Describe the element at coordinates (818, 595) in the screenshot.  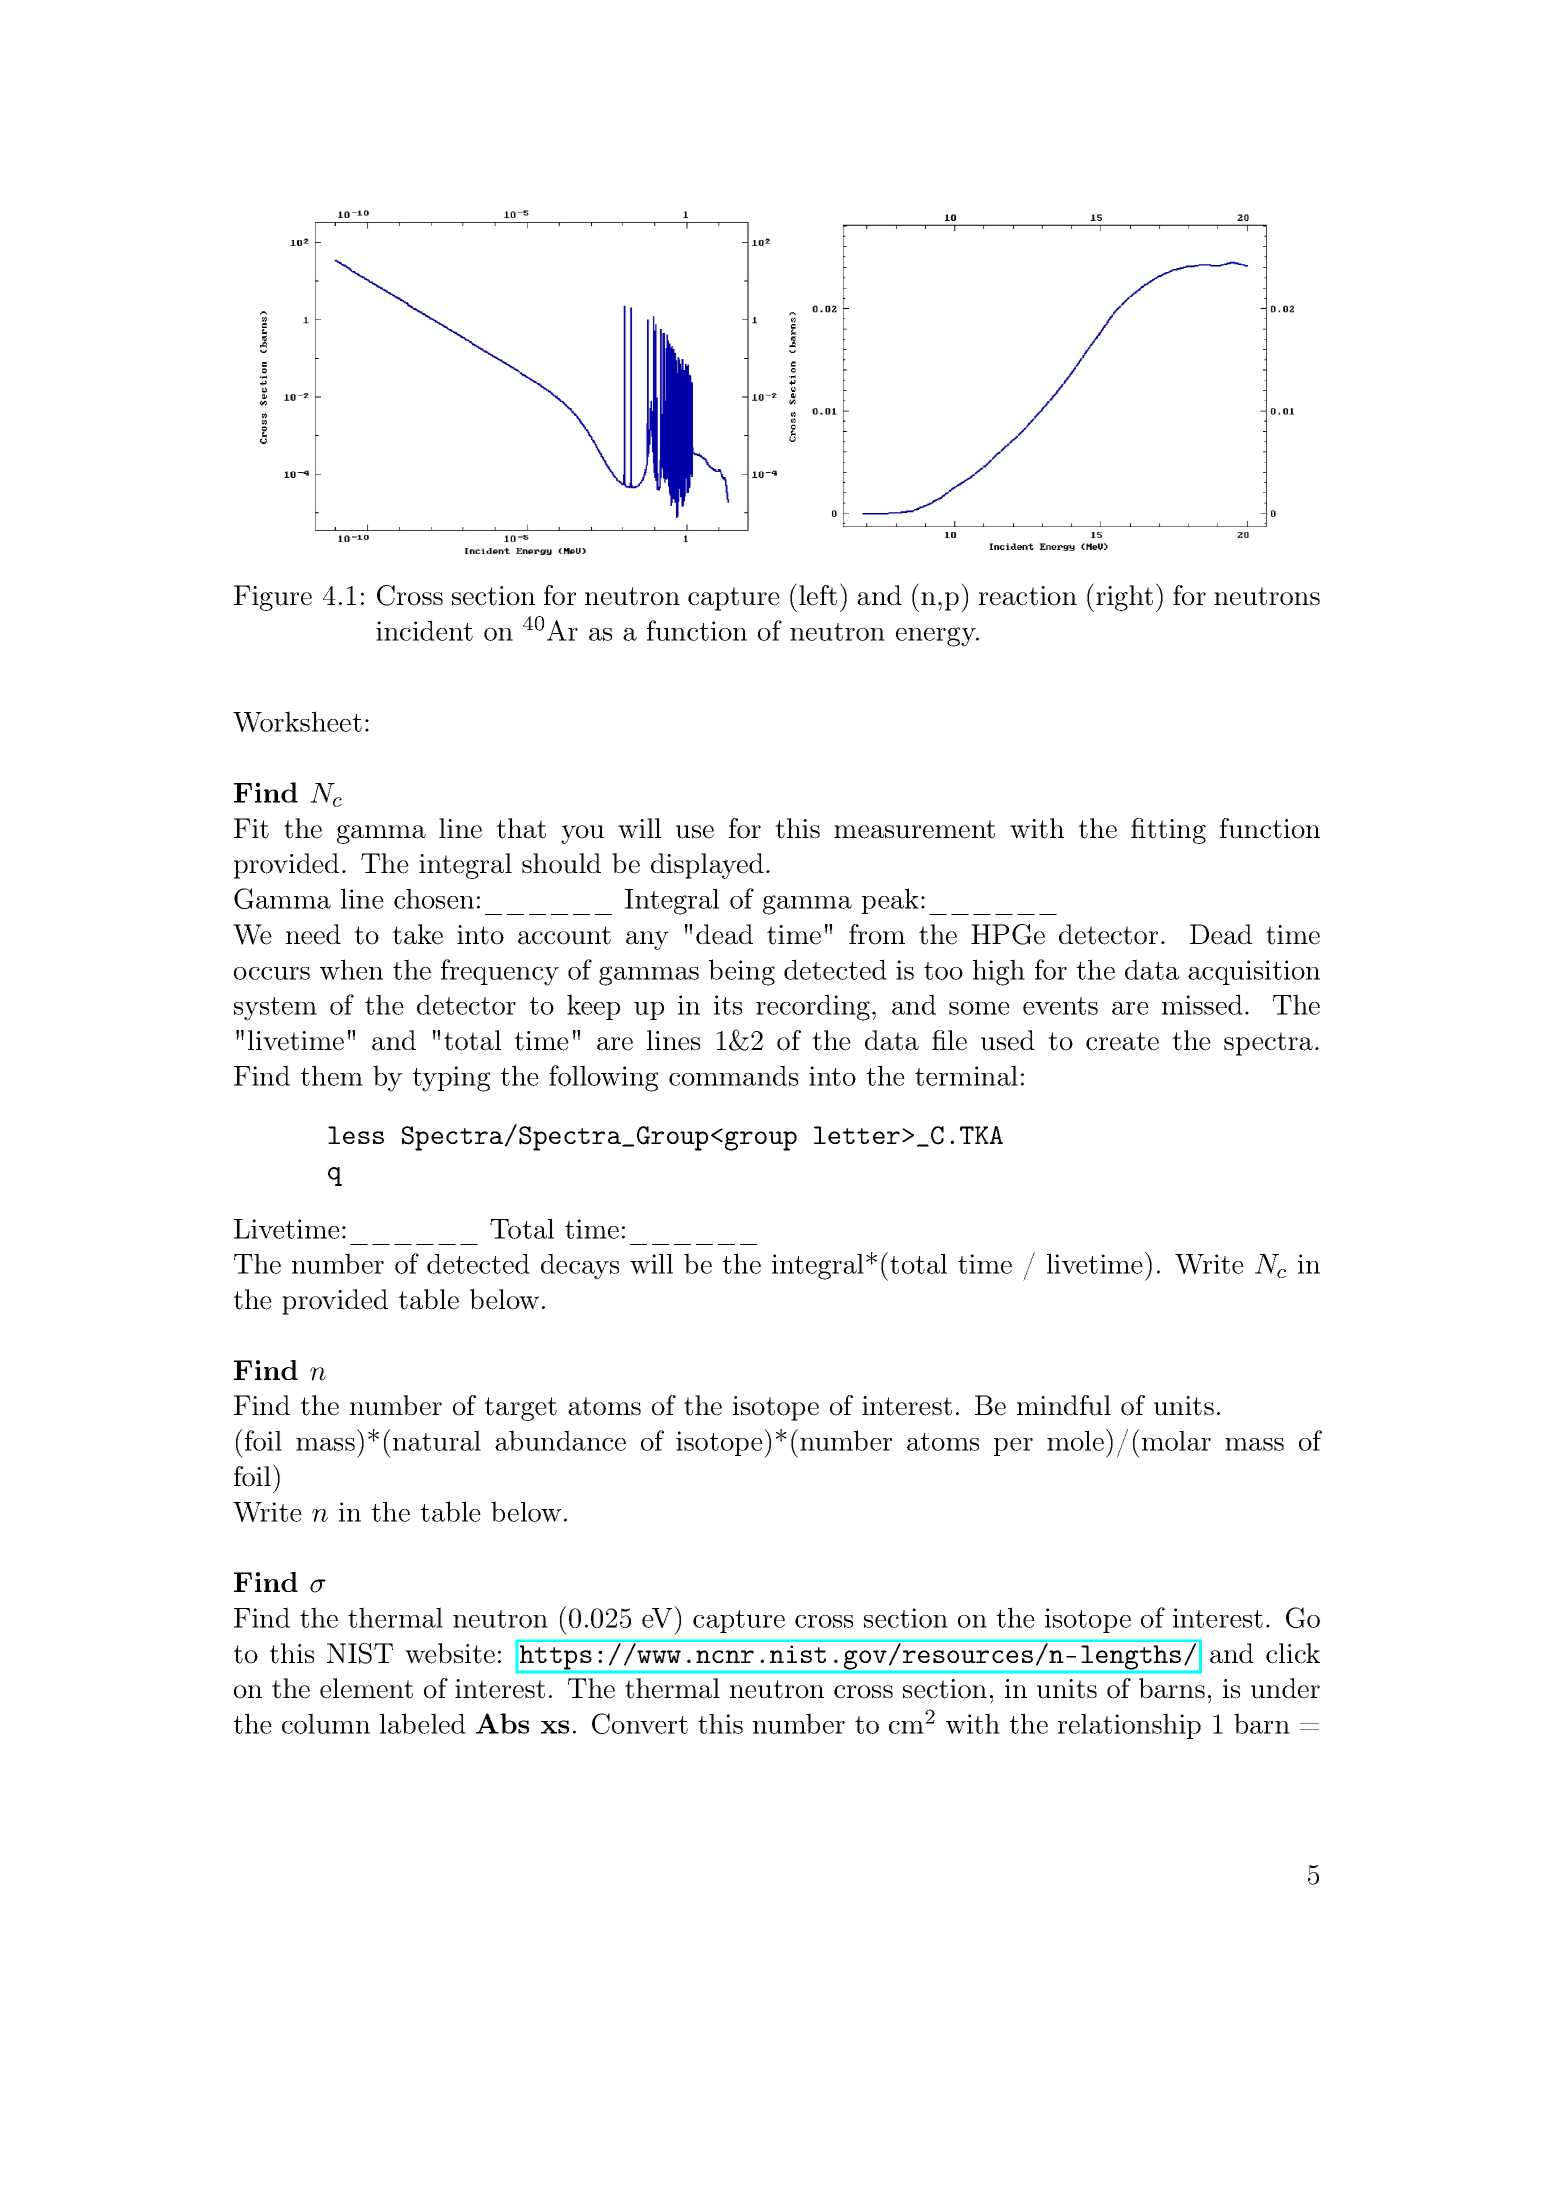
I see `left` at that location.
